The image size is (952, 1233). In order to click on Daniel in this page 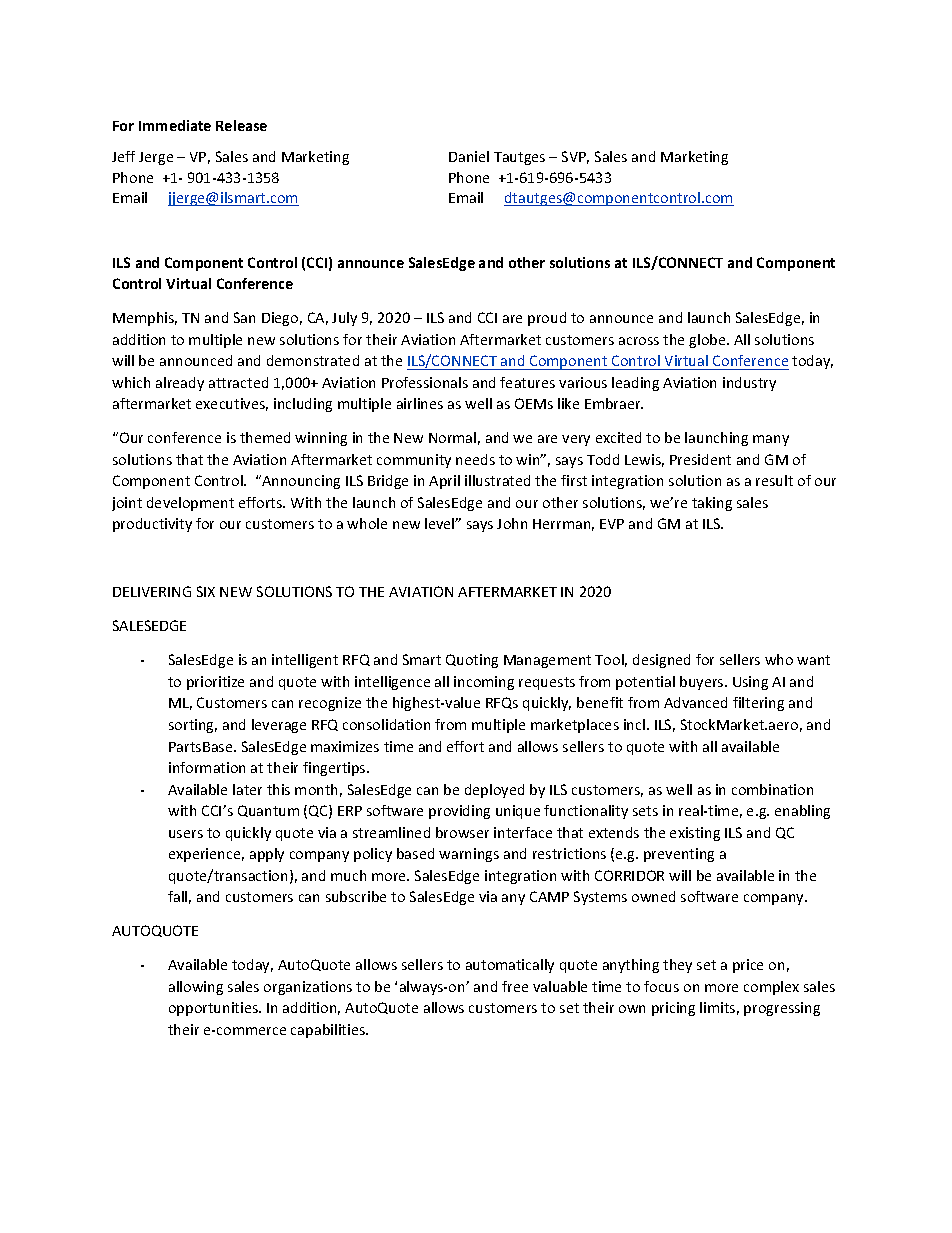, I will do `click(469, 156)`.
